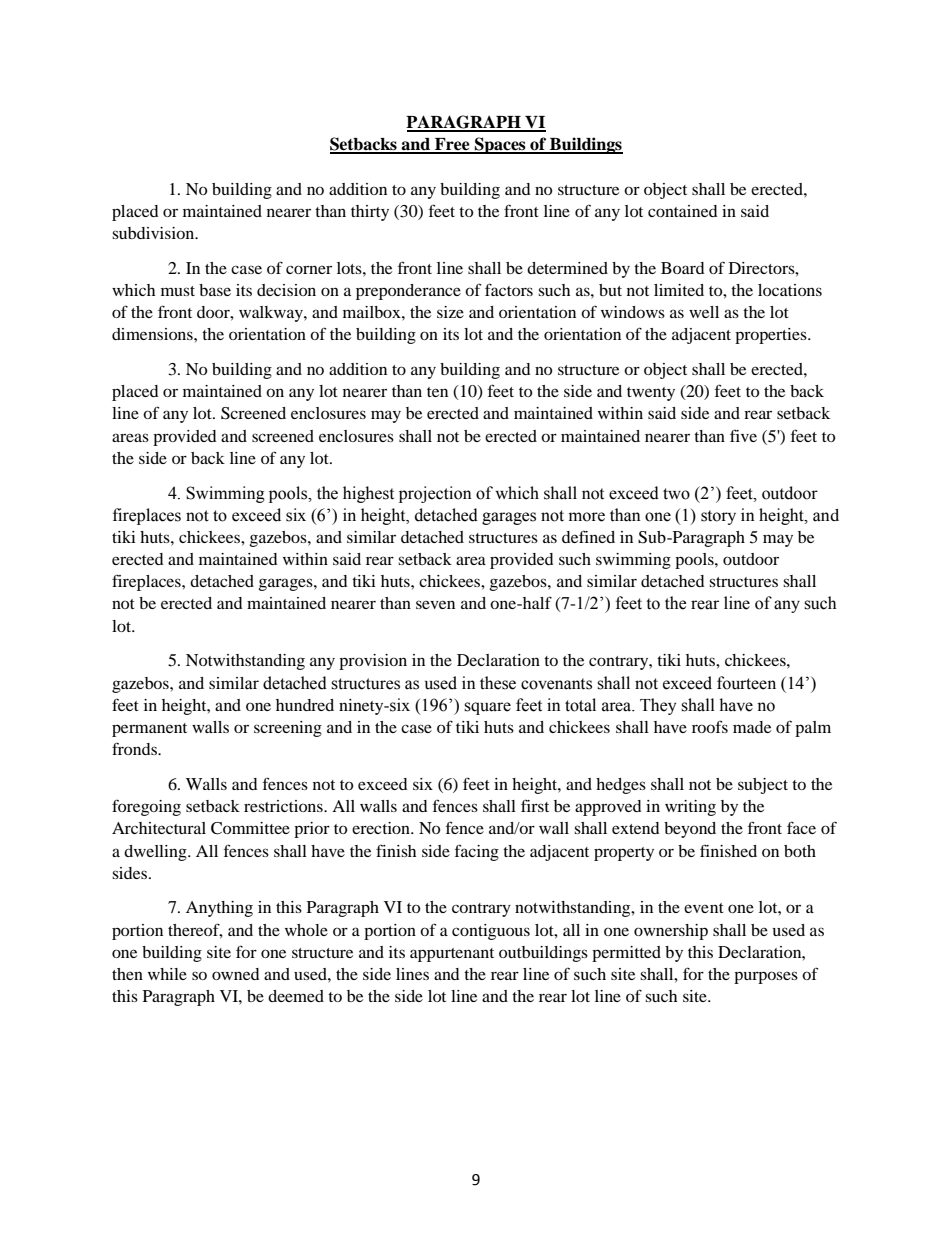 The width and height of the screenshot is (952, 1233). I want to click on seven, so click(435, 604).
